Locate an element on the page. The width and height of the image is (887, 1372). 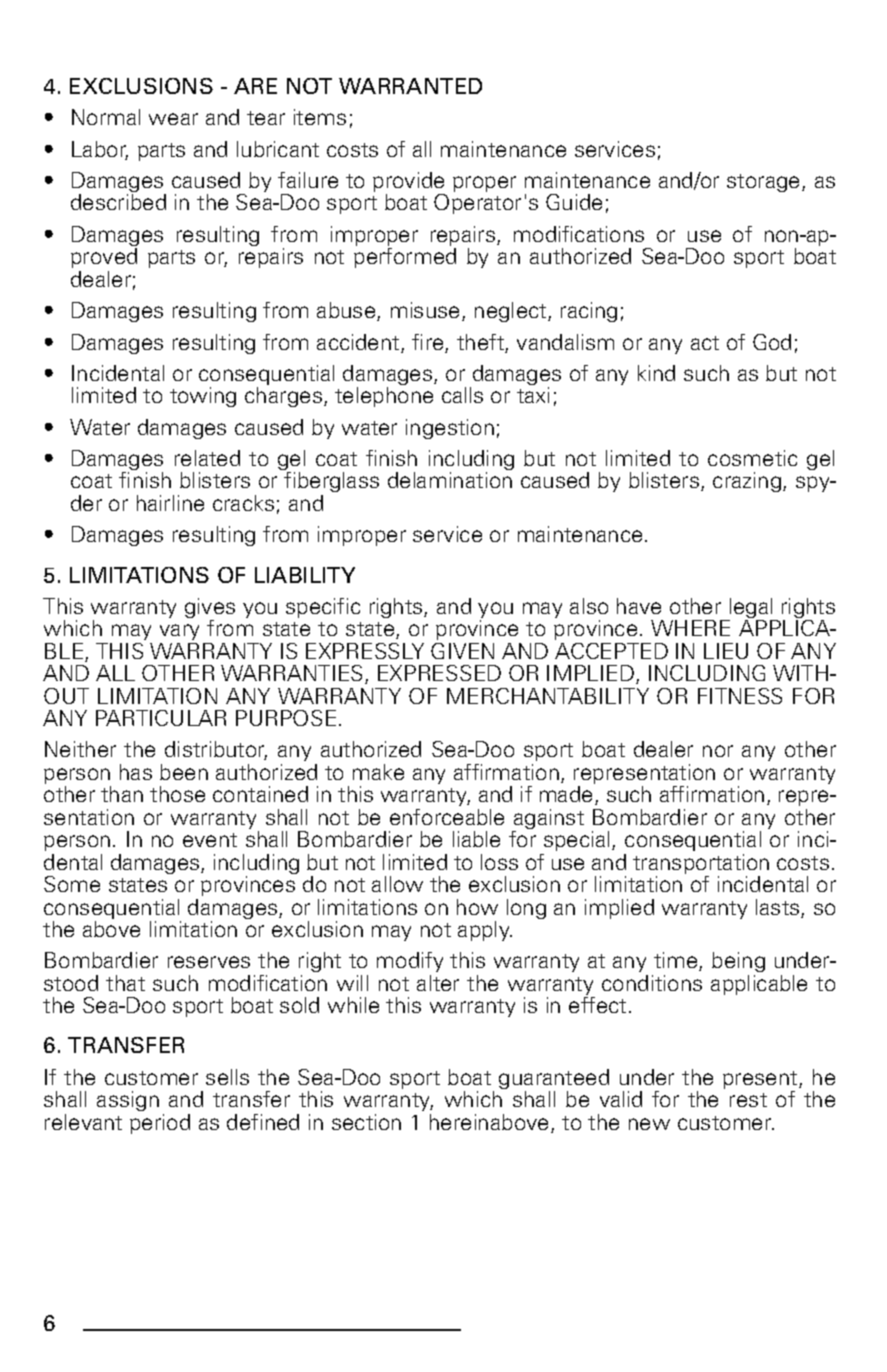
fire is located at coordinates (429, 343).
